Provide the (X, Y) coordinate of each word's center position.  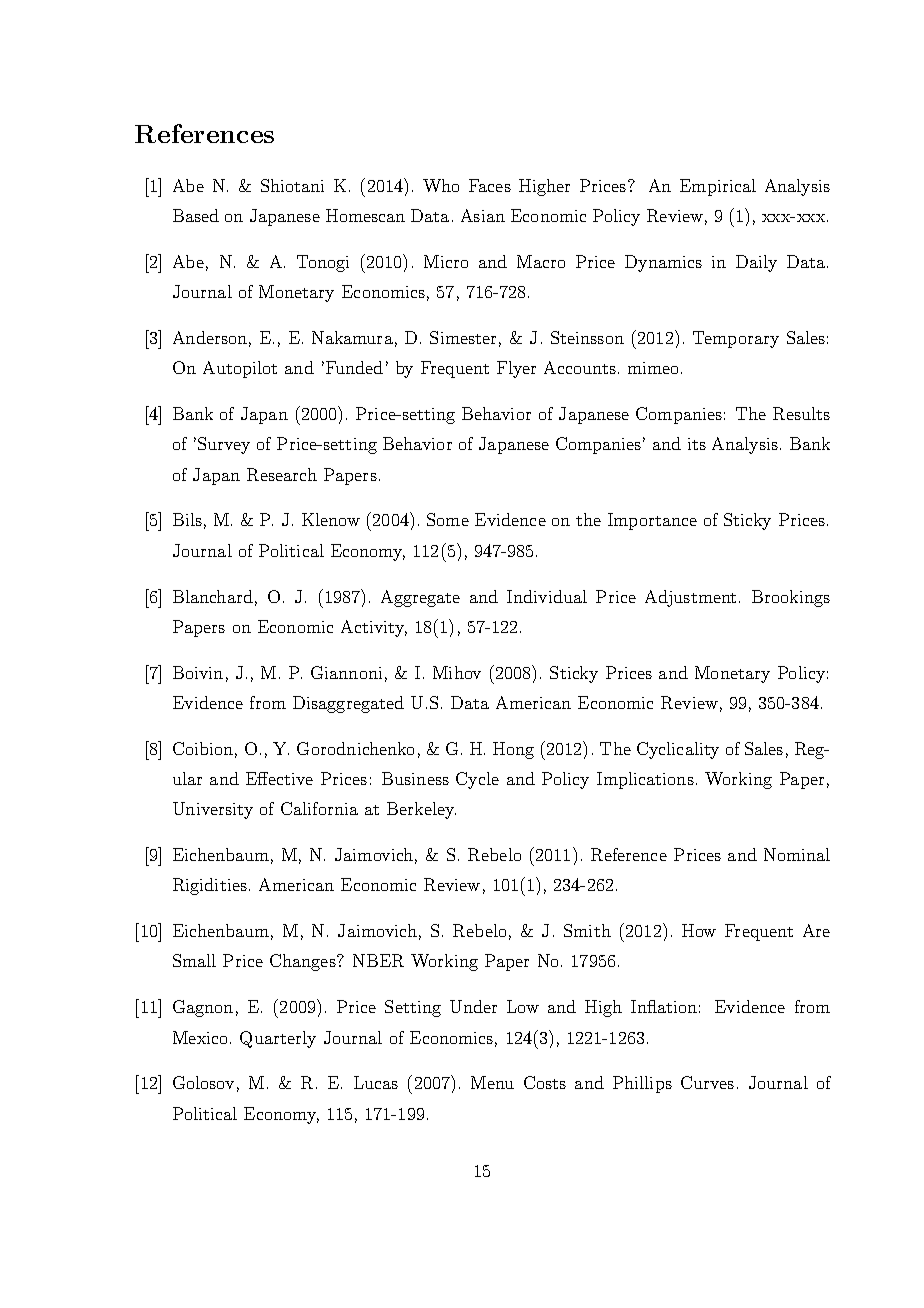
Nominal (797, 854)
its (697, 444)
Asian (483, 215)
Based (196, 215)
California (319, 808)
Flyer (516, 369)
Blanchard (213, 596)
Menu (492, 1082)
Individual (547, 596)
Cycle (477, 780)
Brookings (791, 598)
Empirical (718, 187)
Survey (224, 445)
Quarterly (278, 1039)
